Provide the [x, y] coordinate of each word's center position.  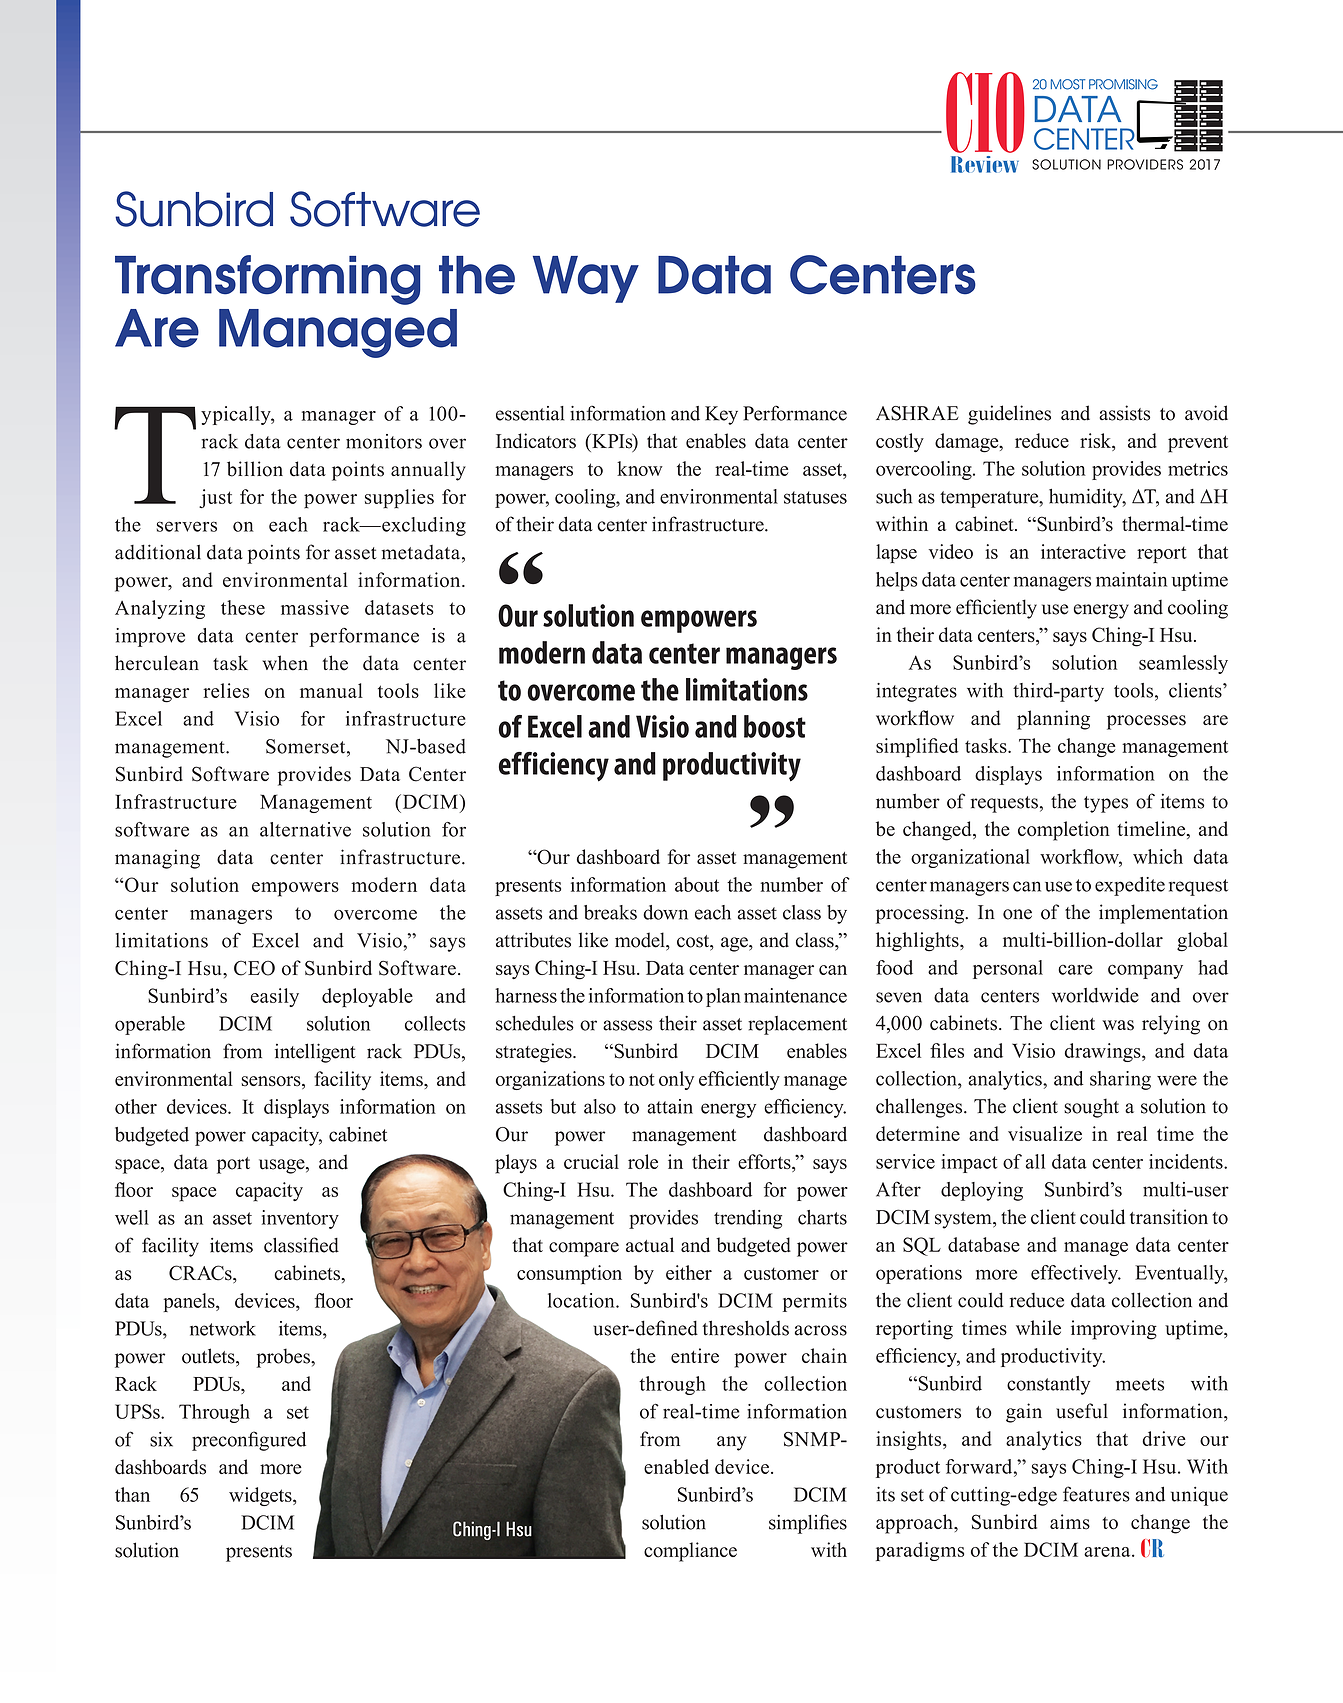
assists [1124, 413]
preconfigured [249, 1441]
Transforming [268, 280]
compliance [690, 1552]
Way [586, 279]
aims [1070, 1522]
